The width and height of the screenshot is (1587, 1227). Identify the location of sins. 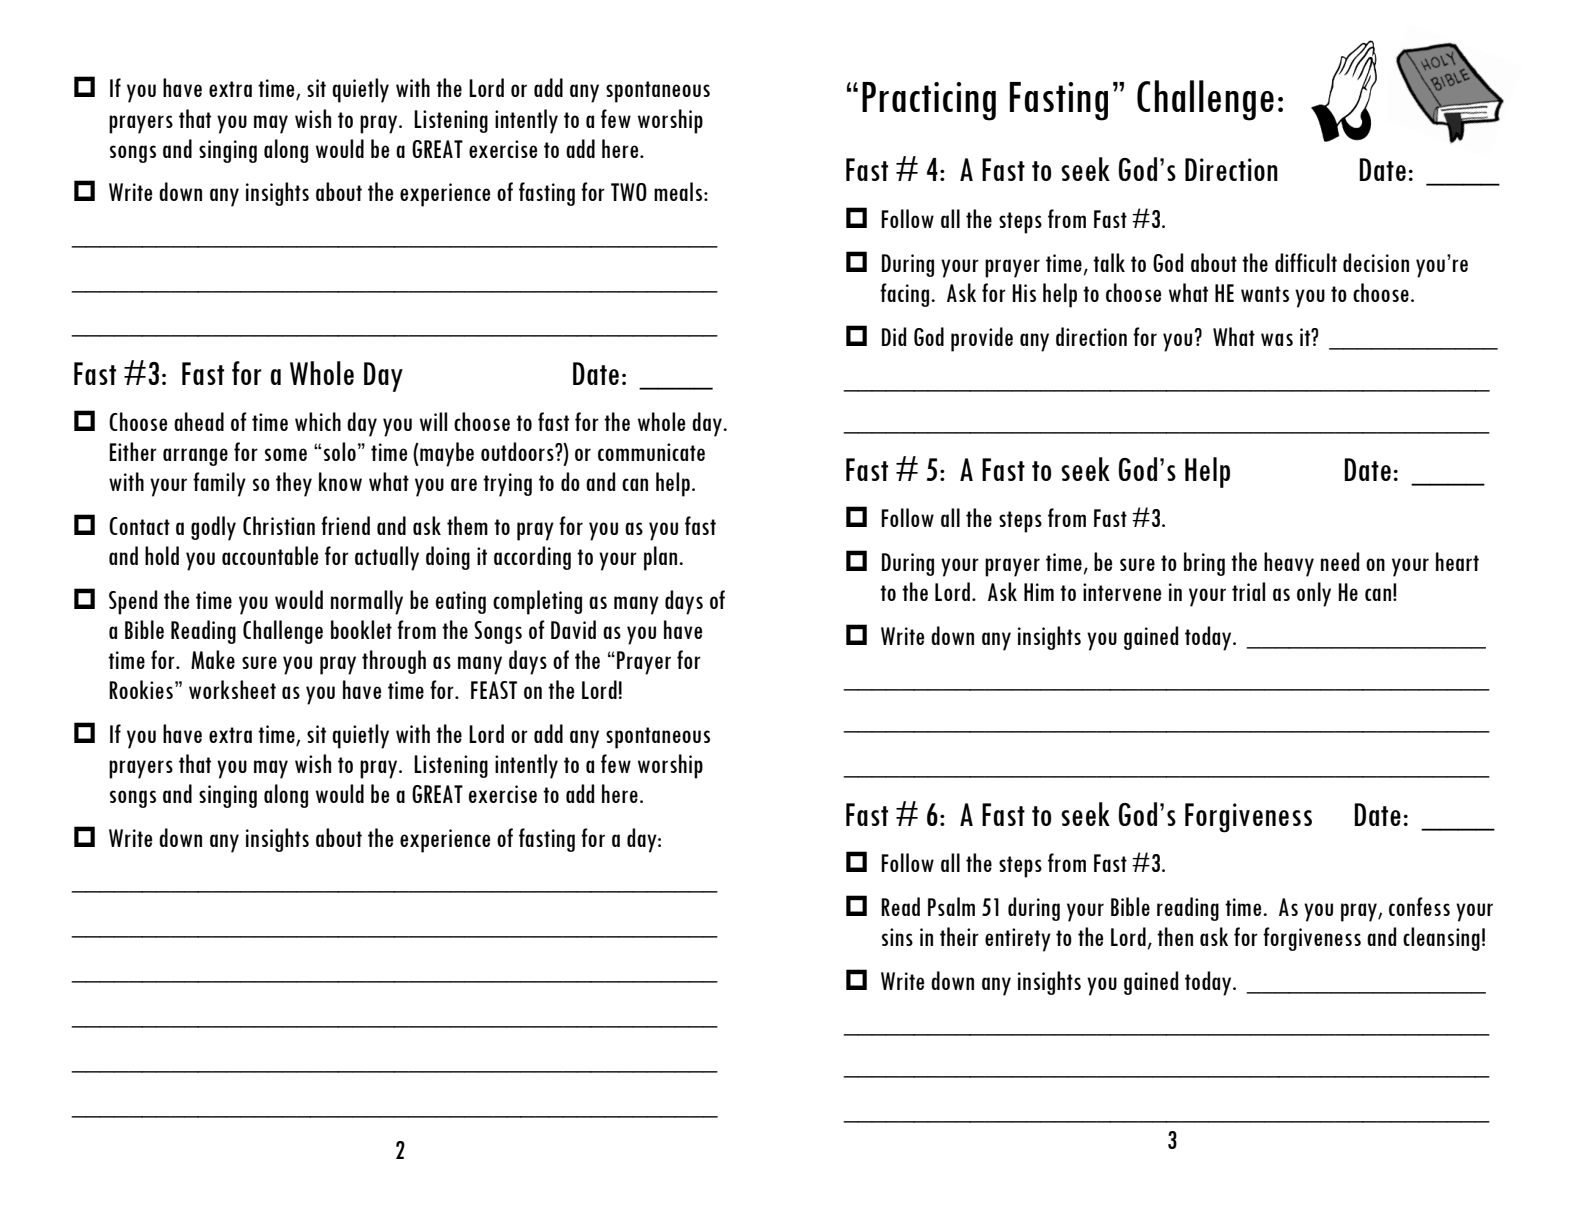
(897, 937).
